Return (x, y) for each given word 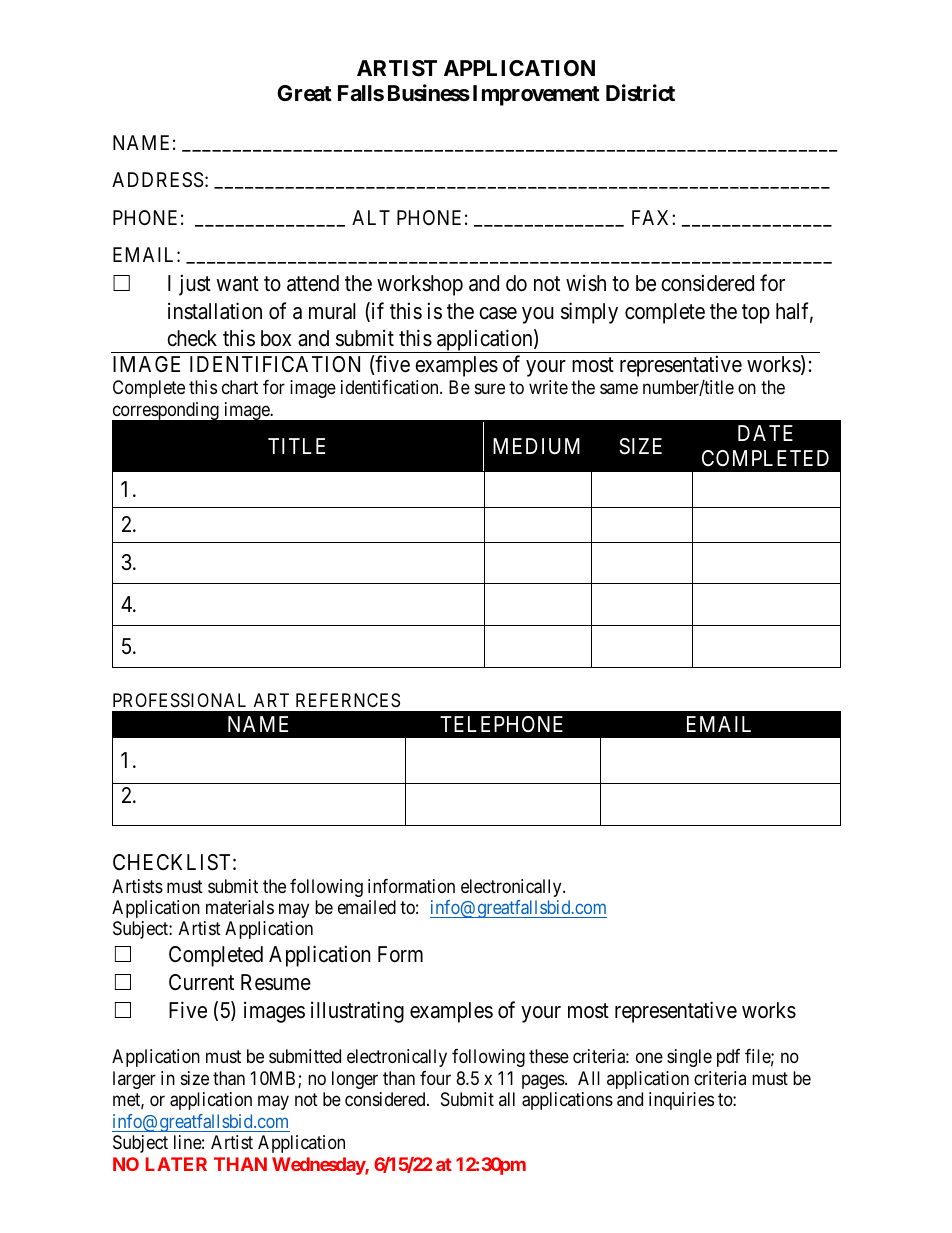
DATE (765, 433)
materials (240, 907)
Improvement (536, 95)
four (435, 1078)
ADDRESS (157, 180)
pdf (728, 1058)
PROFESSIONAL (179, 700)
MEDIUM (536, 446)
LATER (176, 1164)
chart (240, 387)
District (640, 93)
